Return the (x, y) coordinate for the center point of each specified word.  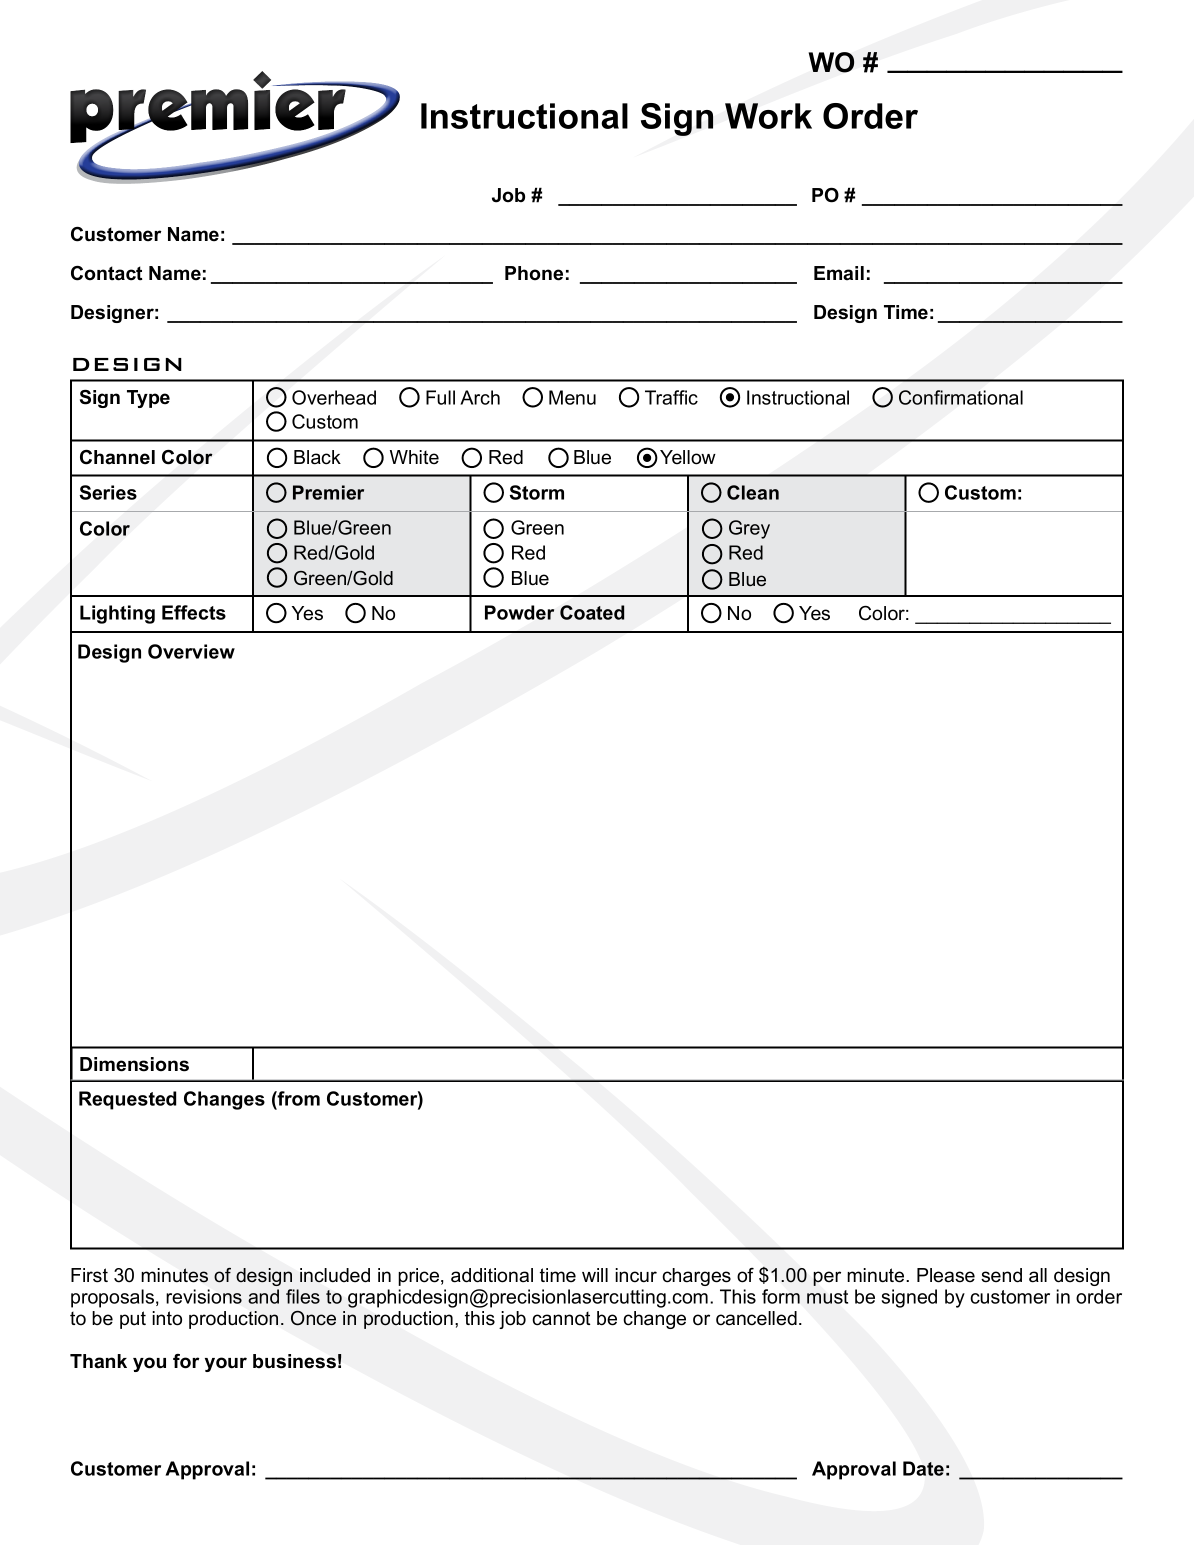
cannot (561, 1319)
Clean (753, 492)
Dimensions (134, 1064)
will (595, 1275)
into (167, 1318)
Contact (106, 273)
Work (768, 116)
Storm (536, 492)
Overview (191, 651)
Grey (749, 529)
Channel (117, 457)
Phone (534, 273)
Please (946, 1275)
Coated (592, 612)
